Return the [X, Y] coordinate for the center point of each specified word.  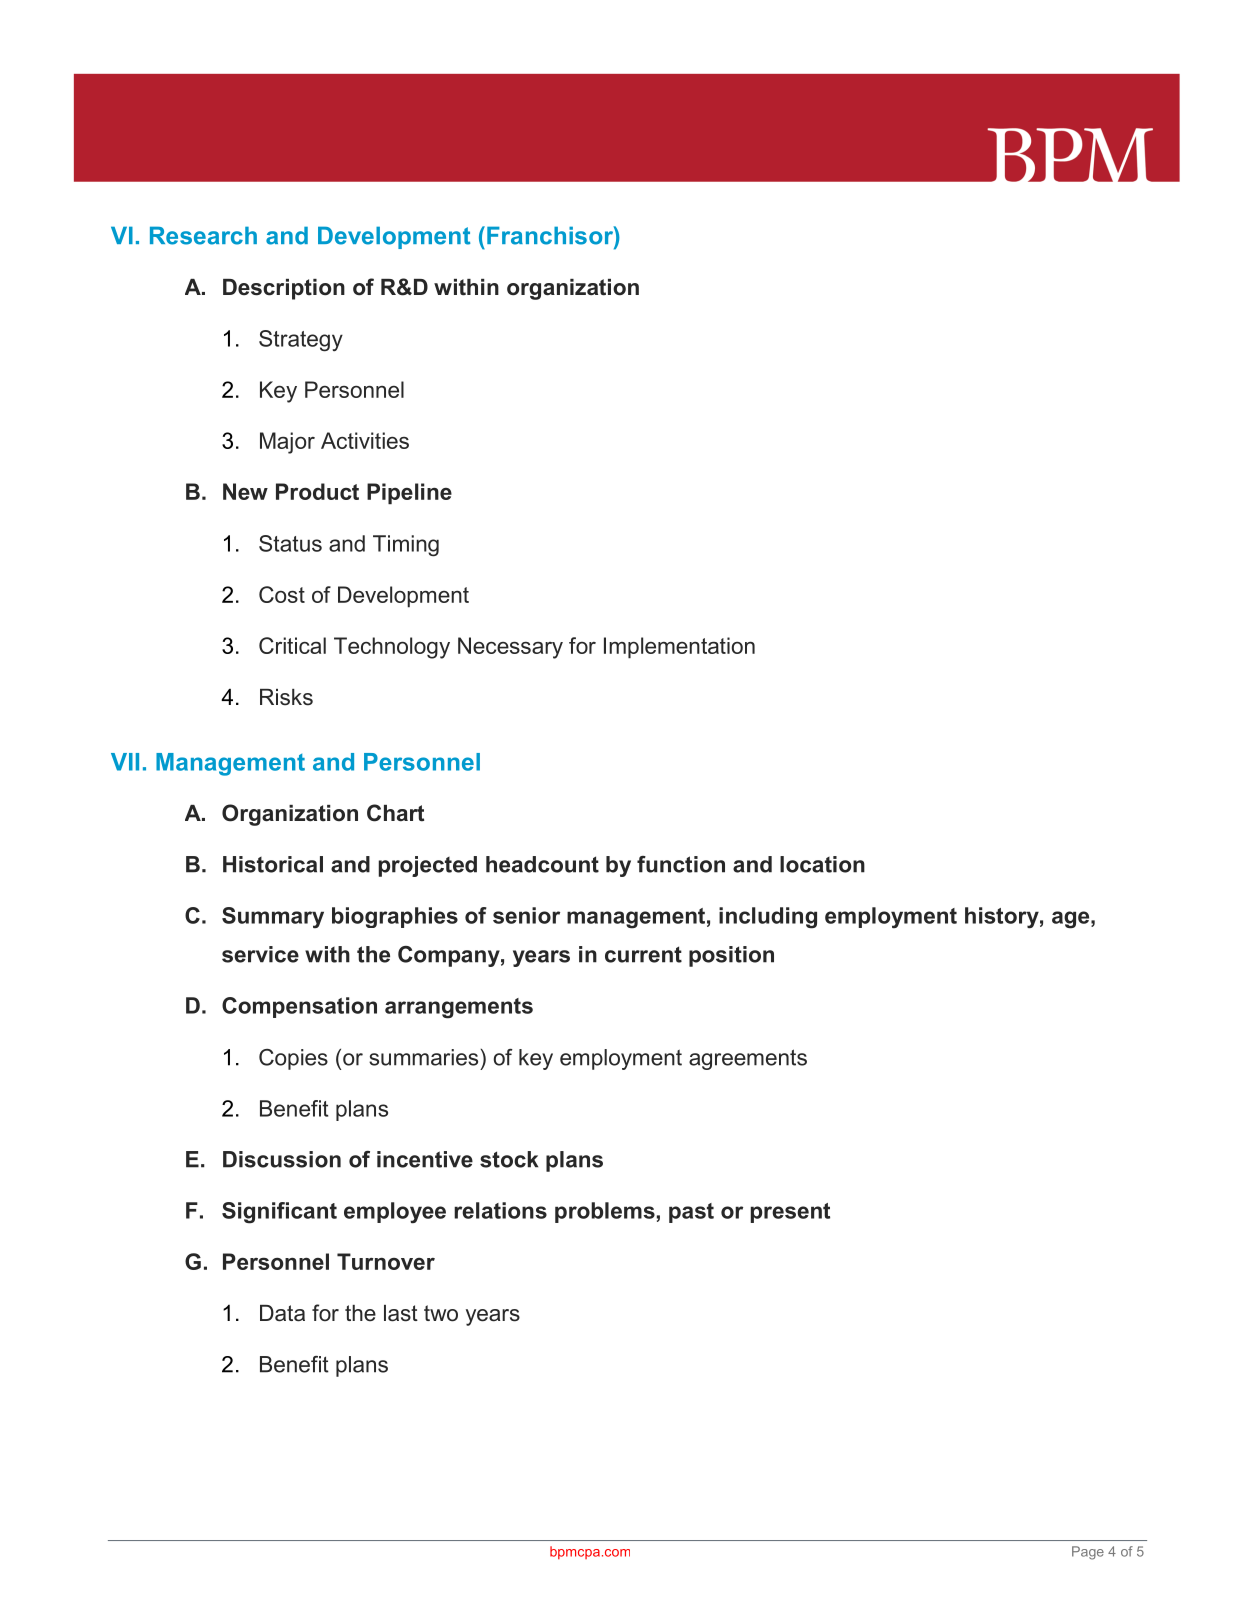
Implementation [679, 648]
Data [282, 1313]
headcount [542, 864]
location [822, 864]
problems [605, 1212]
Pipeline [409, 493]
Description [284, 289]
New [245, 491]
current [643, 954]
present [790, 1213]
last [401, 1313]
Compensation [299, 1007]
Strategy [301, 341]
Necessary [510, 648]
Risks [286, 697]
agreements [748, 1059]
